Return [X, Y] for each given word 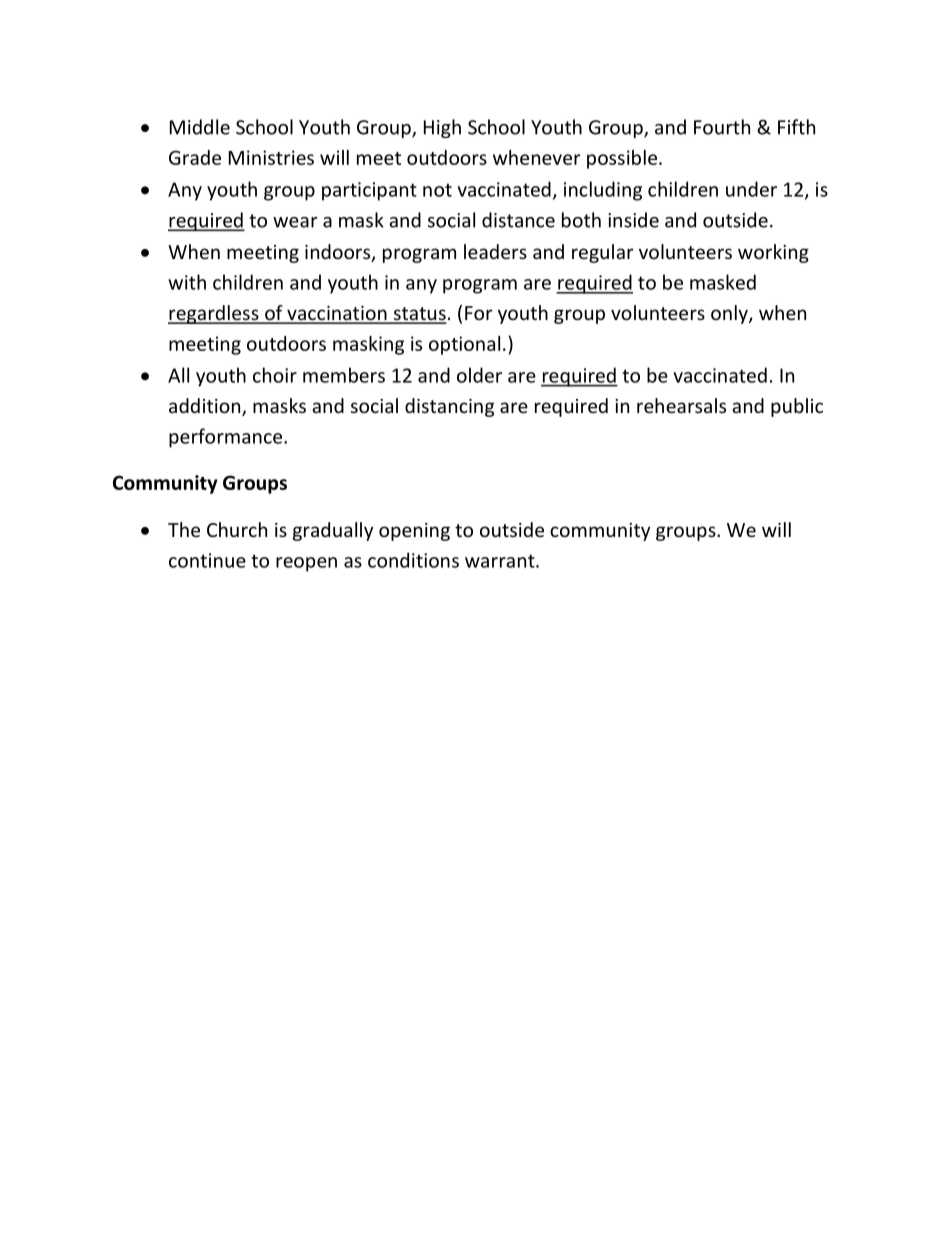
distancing [449, 407]
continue [207, 560]
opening [414, 532]
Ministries [271, 157]
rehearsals [681, 405]
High [442, 128]
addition [206, 407]
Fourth [722, 127]
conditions [413, 560]
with [187, 282]
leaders [495, 251]
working [773, 253]
